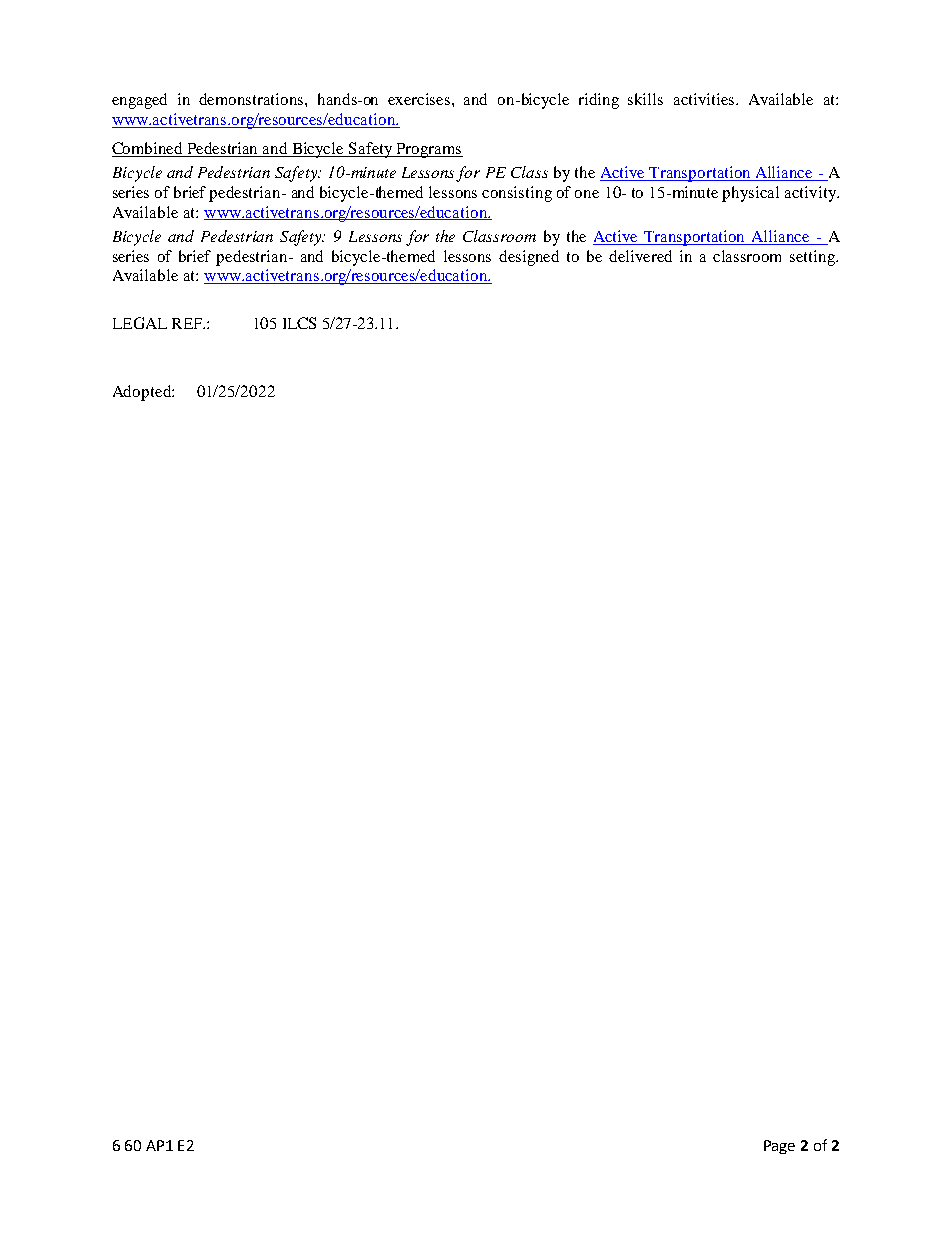 The height and width of the screenshot is (1233, 952). Describe the element at coordinates (252, 99) in the screenshot. I see `demonstrations` at that location.
